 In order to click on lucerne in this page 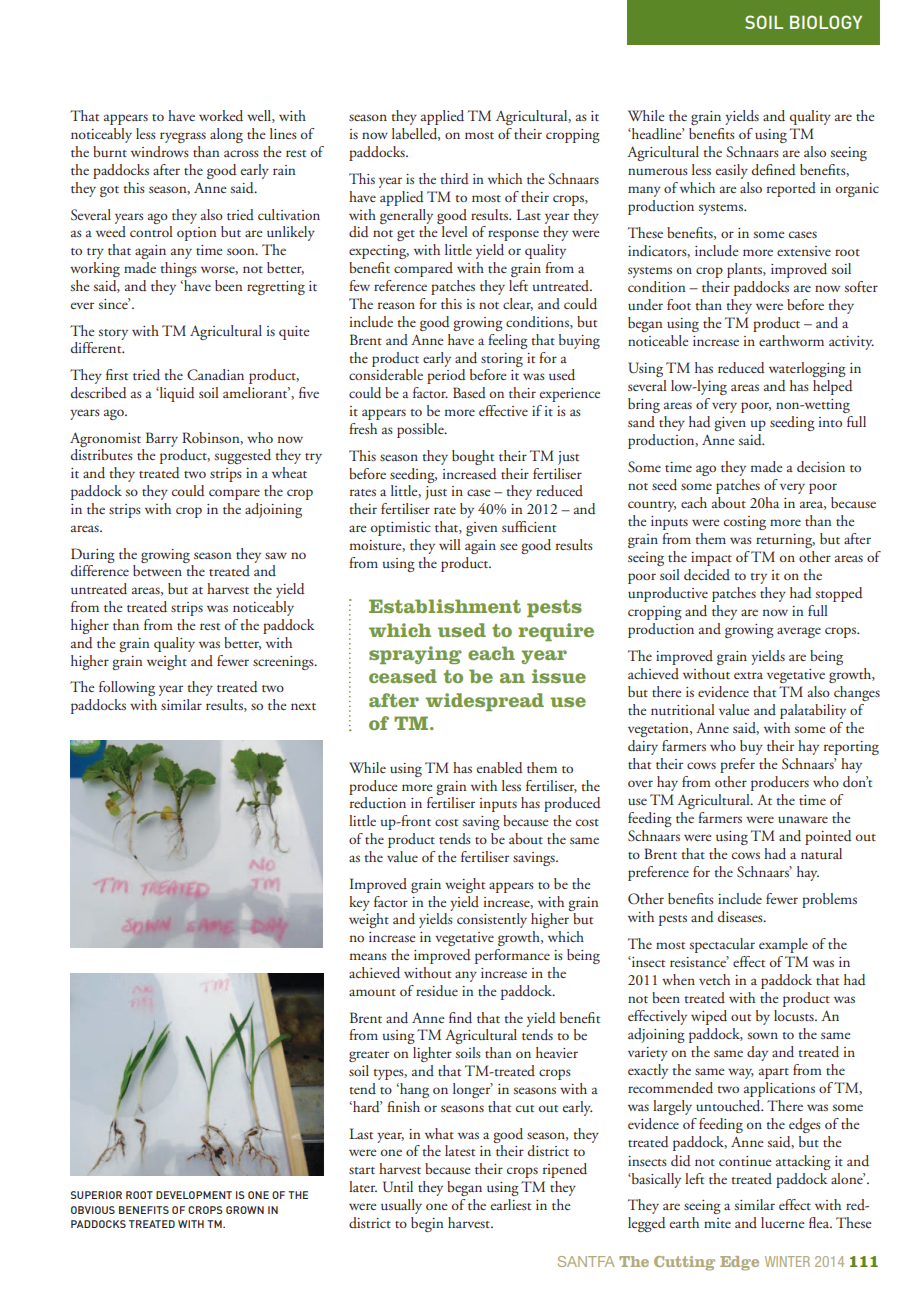, I will do `click(783, 1222)`.
